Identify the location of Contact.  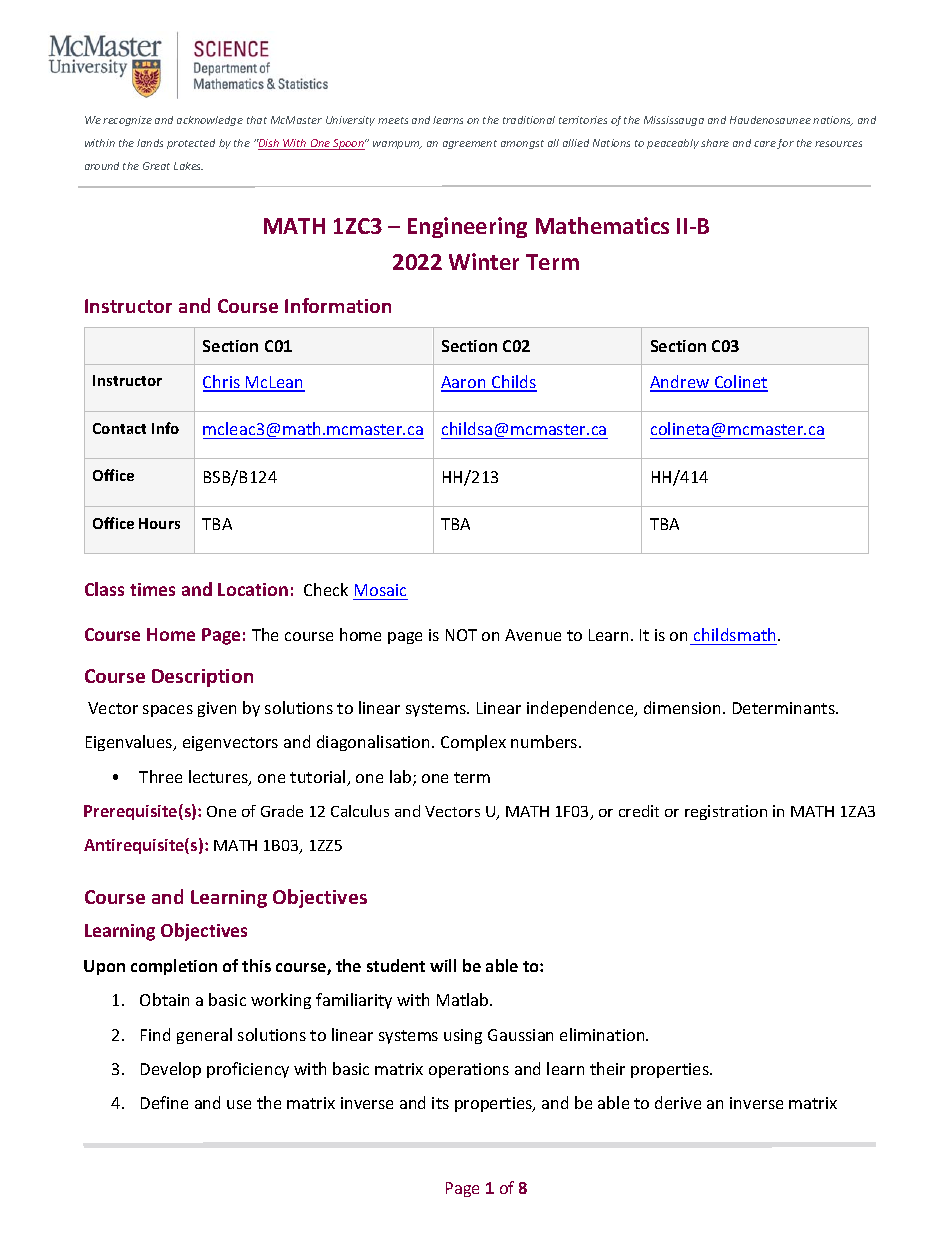
(119, 428).
